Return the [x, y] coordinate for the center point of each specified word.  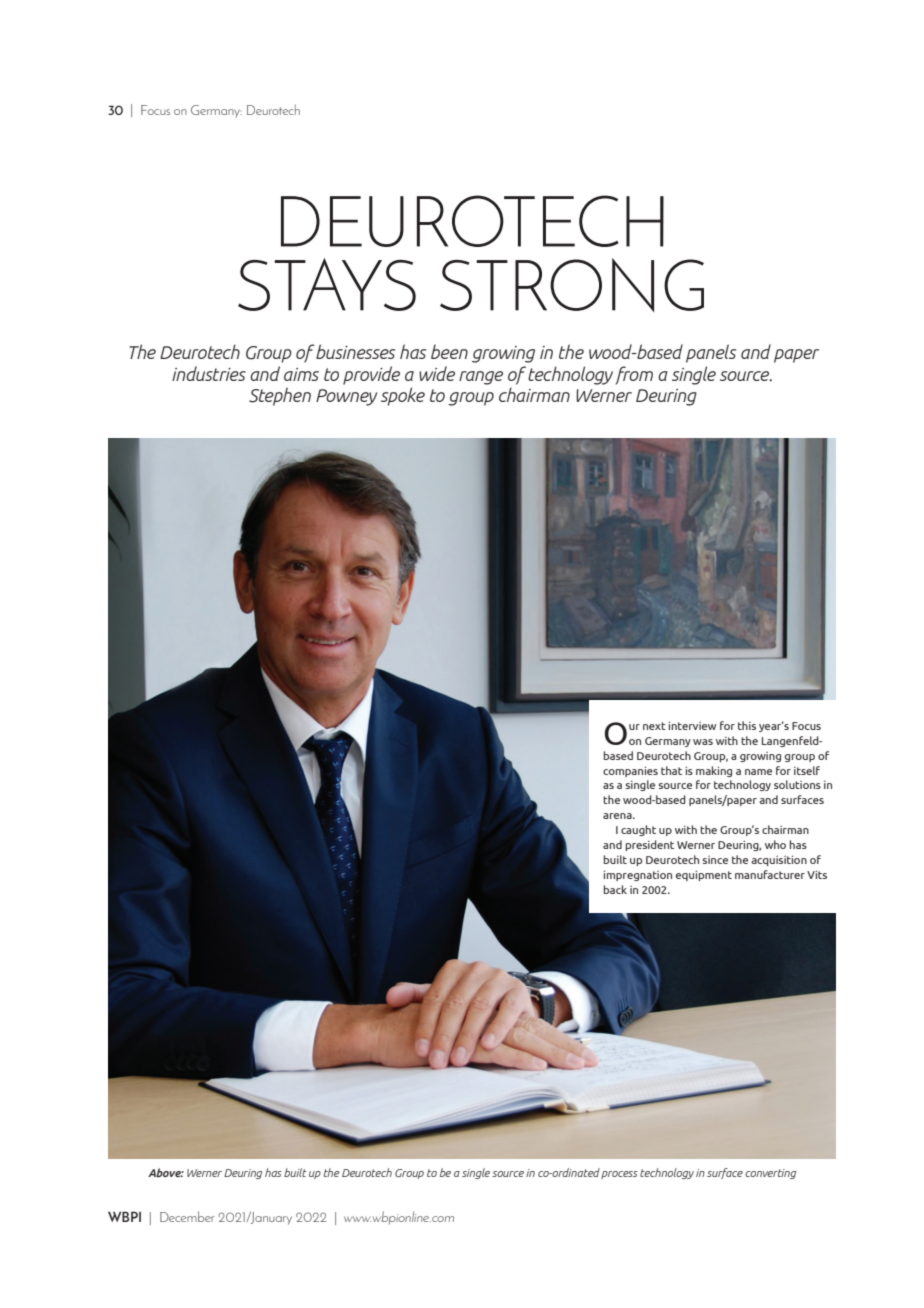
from [634, 375]
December [187, 1216]
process [619, 1175]
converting [770, 1174]
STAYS [327, 284]
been [449, 351]
